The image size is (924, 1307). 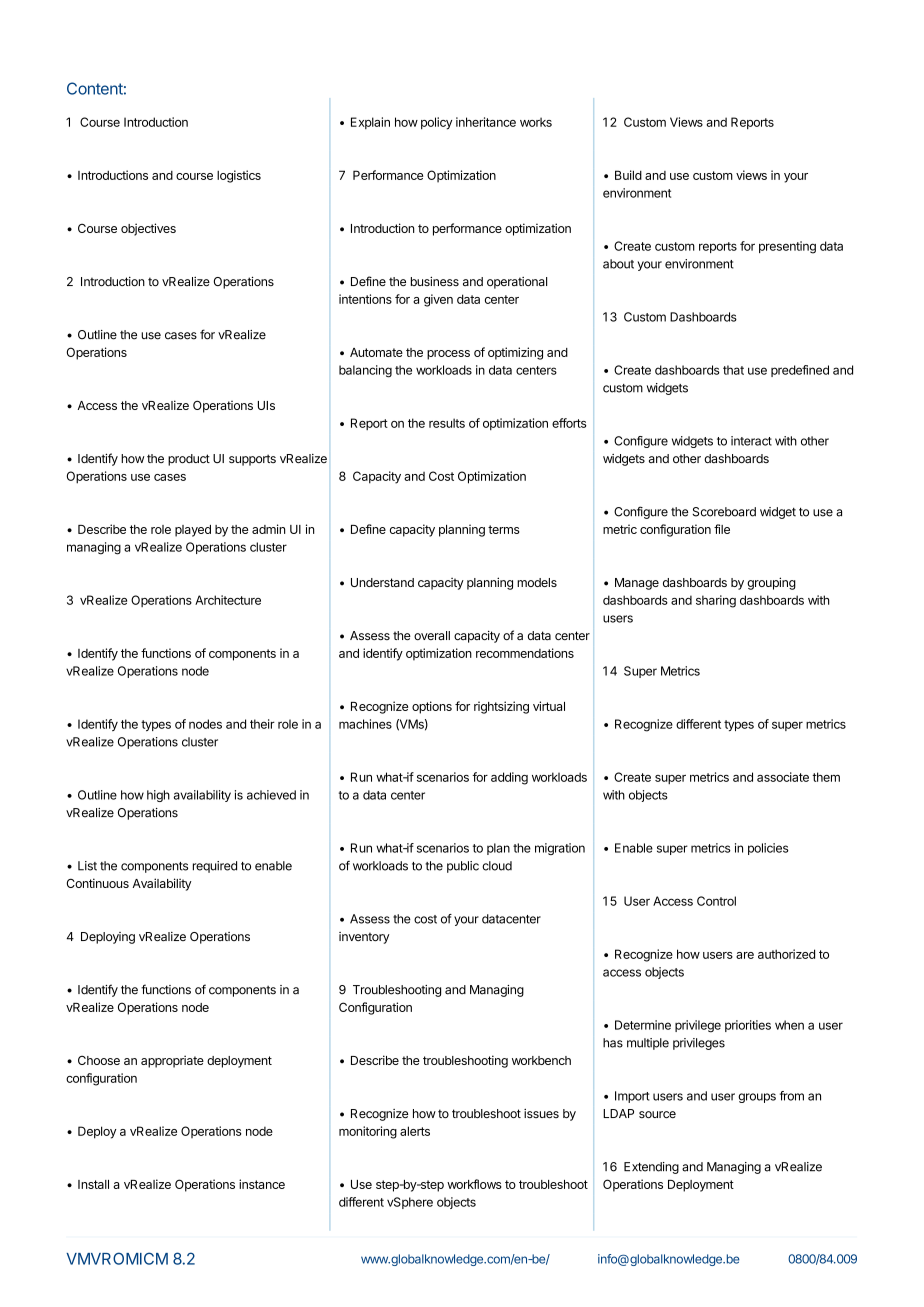 I want to click on workflows, so click(x=474, y=1184).
